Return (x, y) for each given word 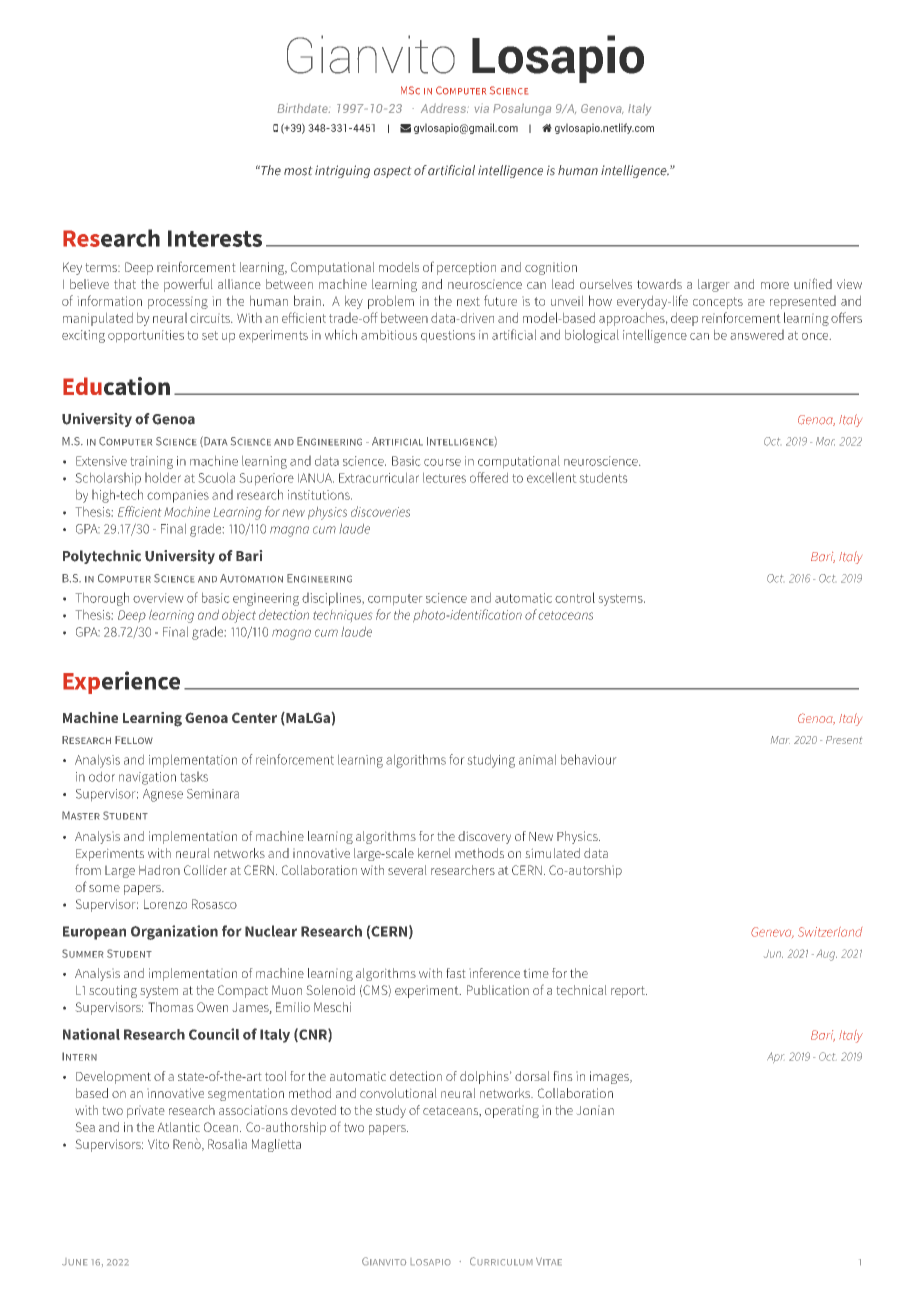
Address (444, 108)
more (775, 285)
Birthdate (303, 108)
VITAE (549, 1261)
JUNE (75, 1262)
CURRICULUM (501, 1261)
